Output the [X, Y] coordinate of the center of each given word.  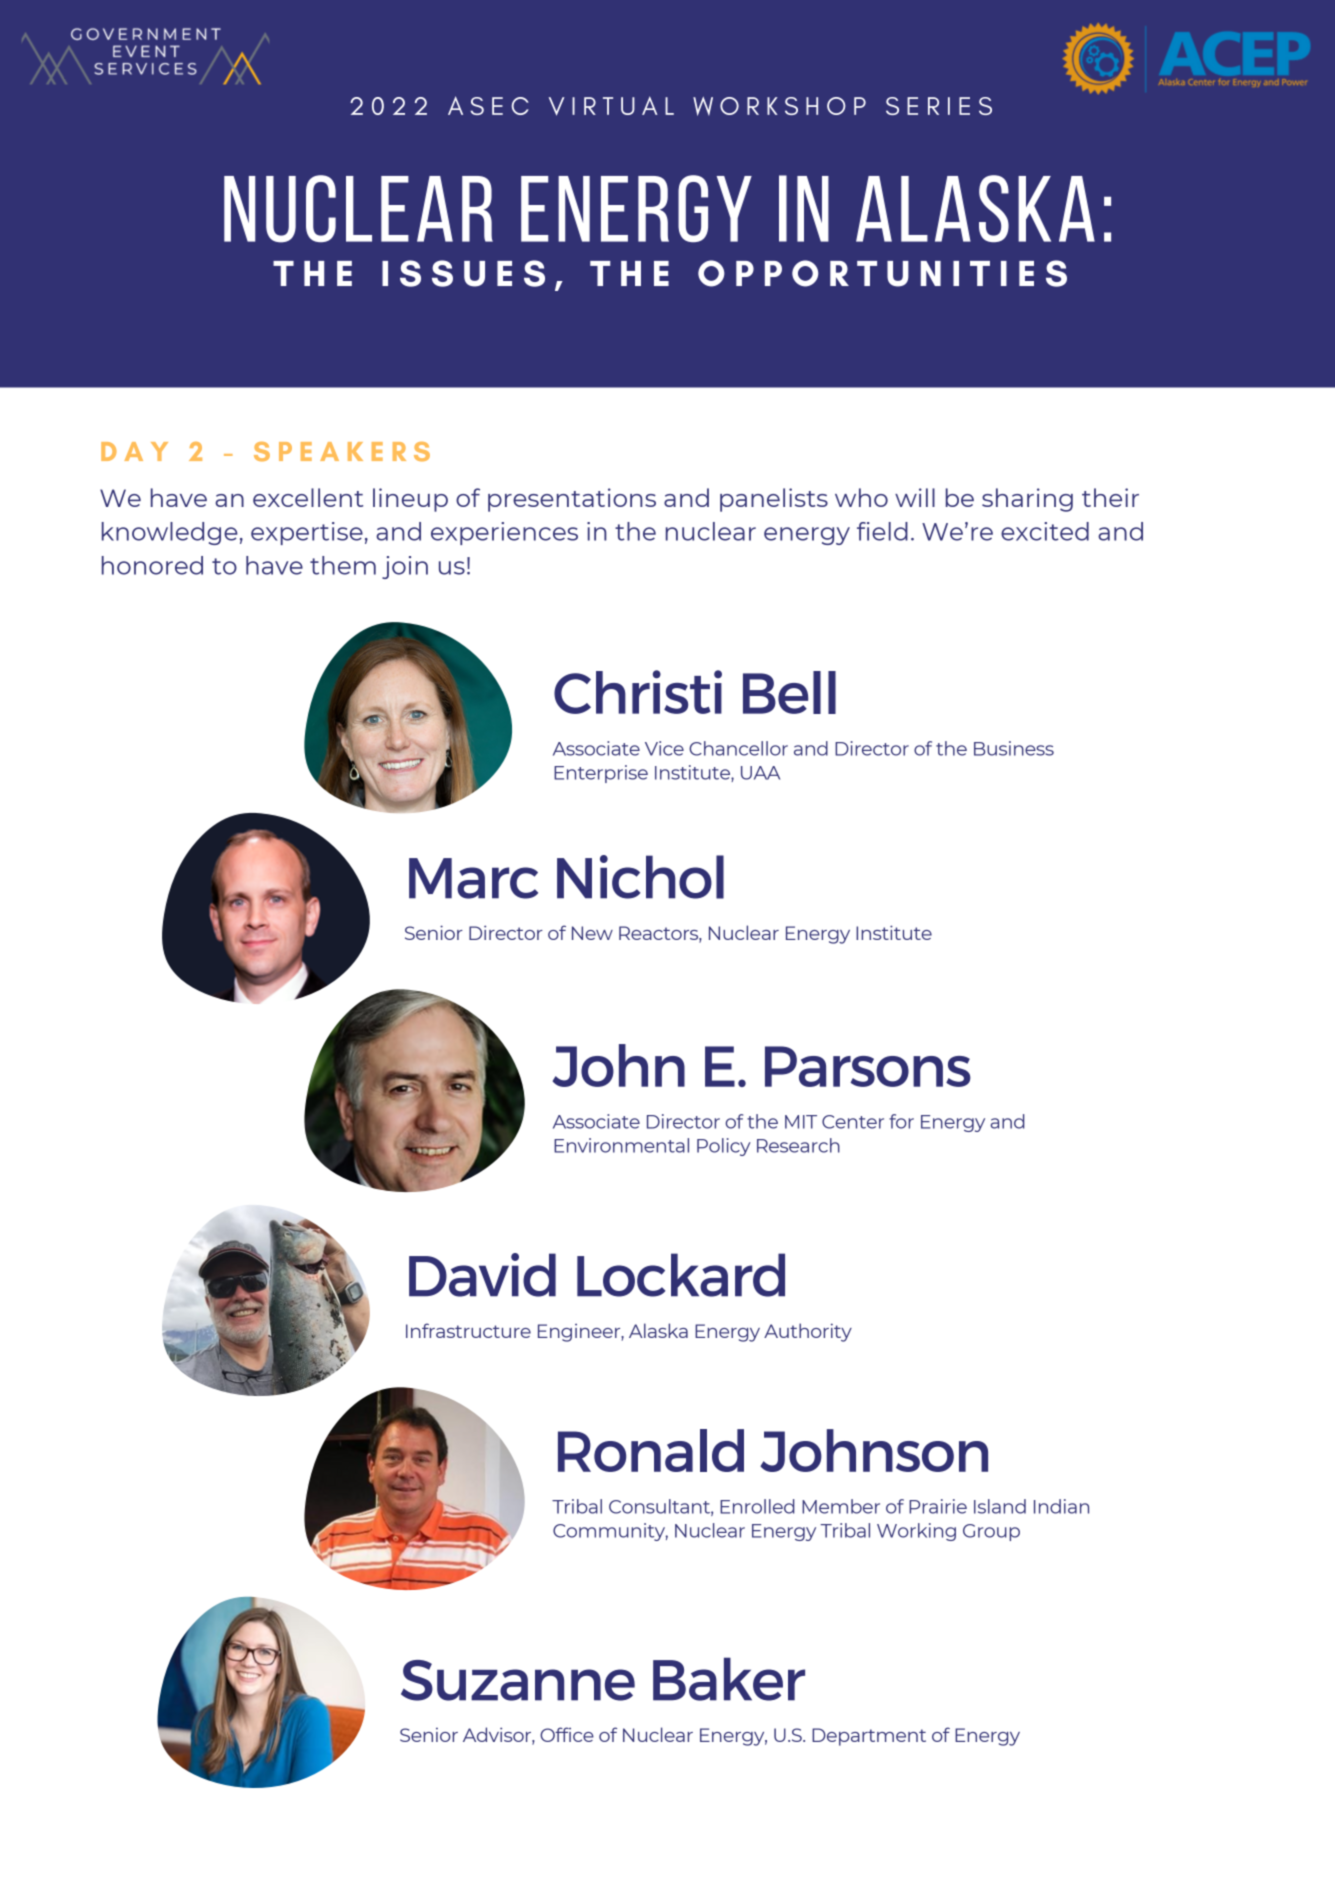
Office [567, 1734]
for [901, 1121]
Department [869, 1737]
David [482, 1275]
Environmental [621, 1145]
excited [1045, 531]
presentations [572, 500]
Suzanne [518, 1680]
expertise [307, 533]
